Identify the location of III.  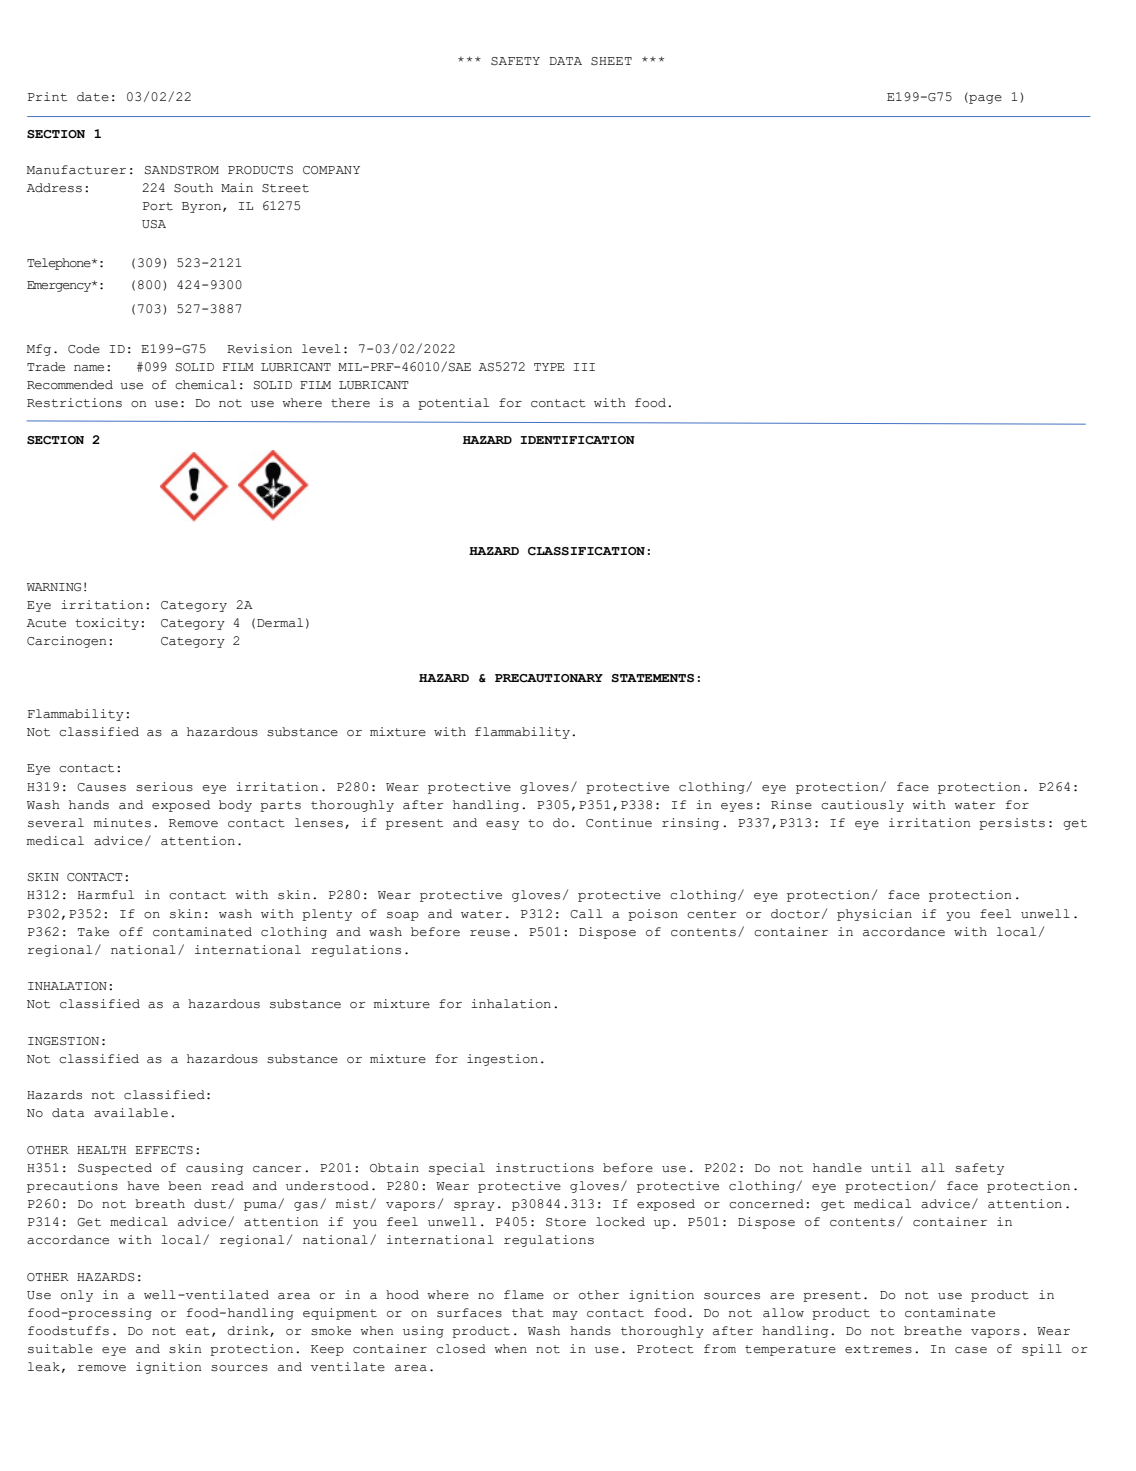
(584, 367).
